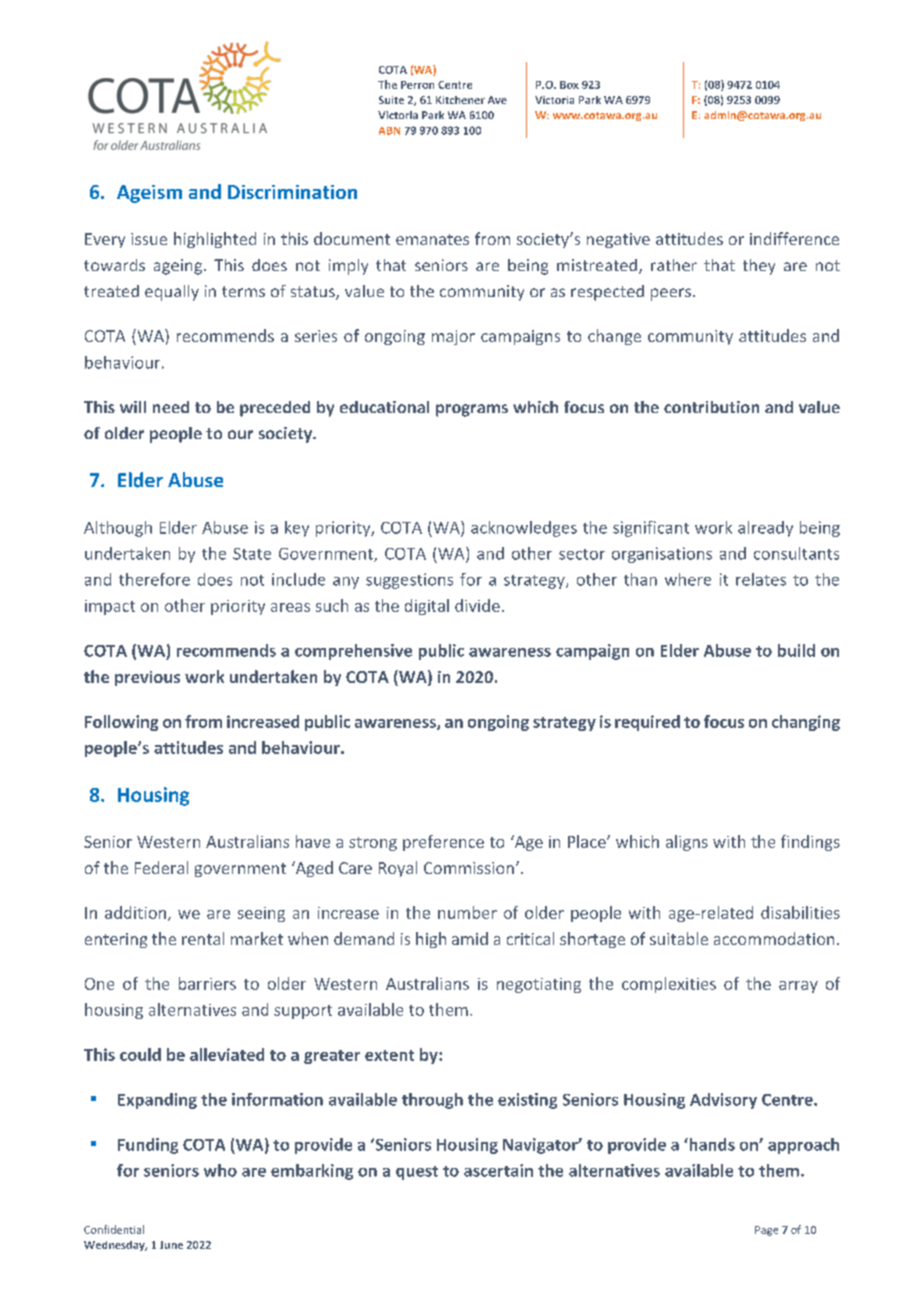 This image has width=924, height=1308. I want to click on Ageism, so click(149, 194).
